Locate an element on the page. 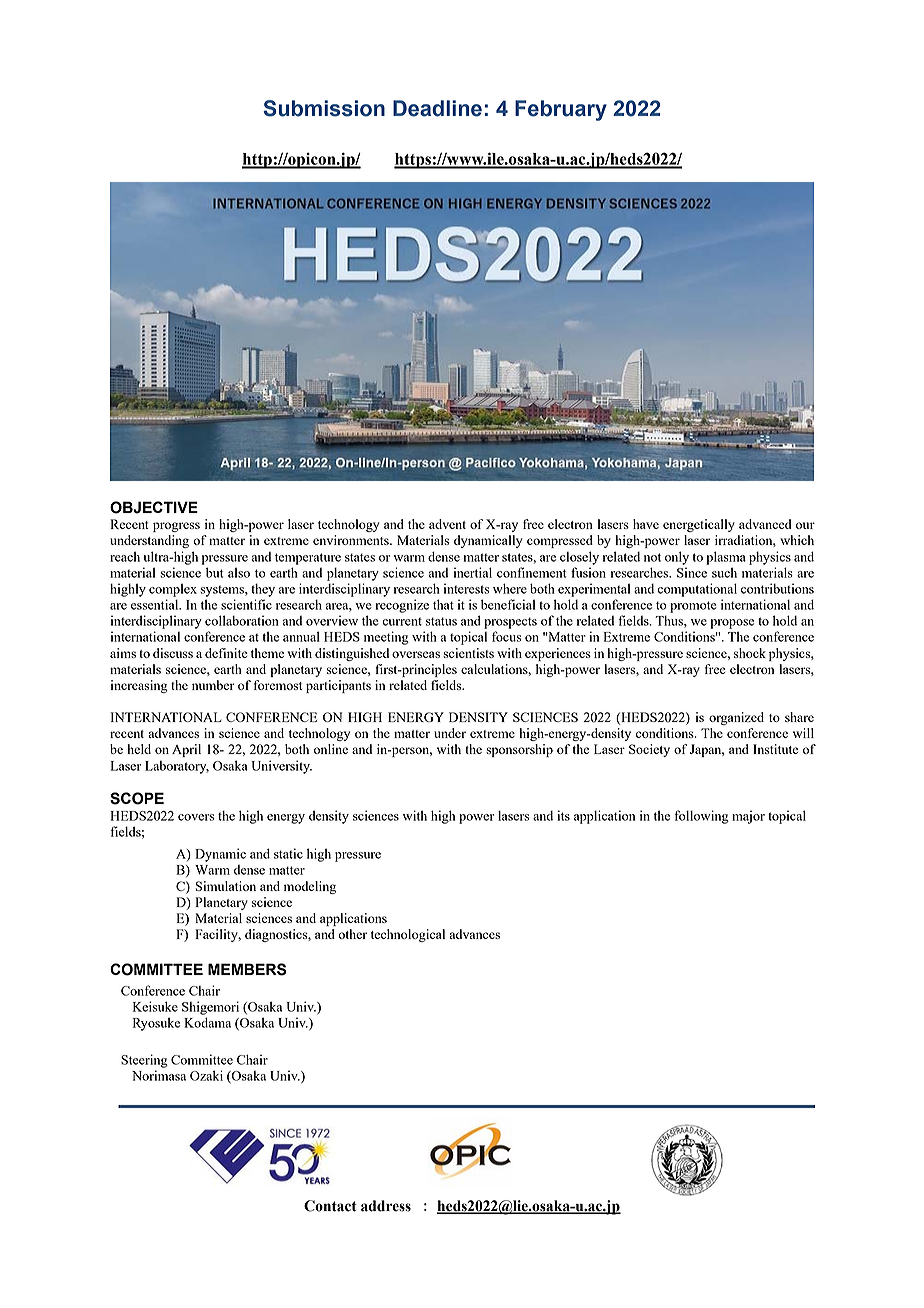 Image resolution: width=924 pixels, height=1308 pixels. April is located at coordinates (186, 750).
